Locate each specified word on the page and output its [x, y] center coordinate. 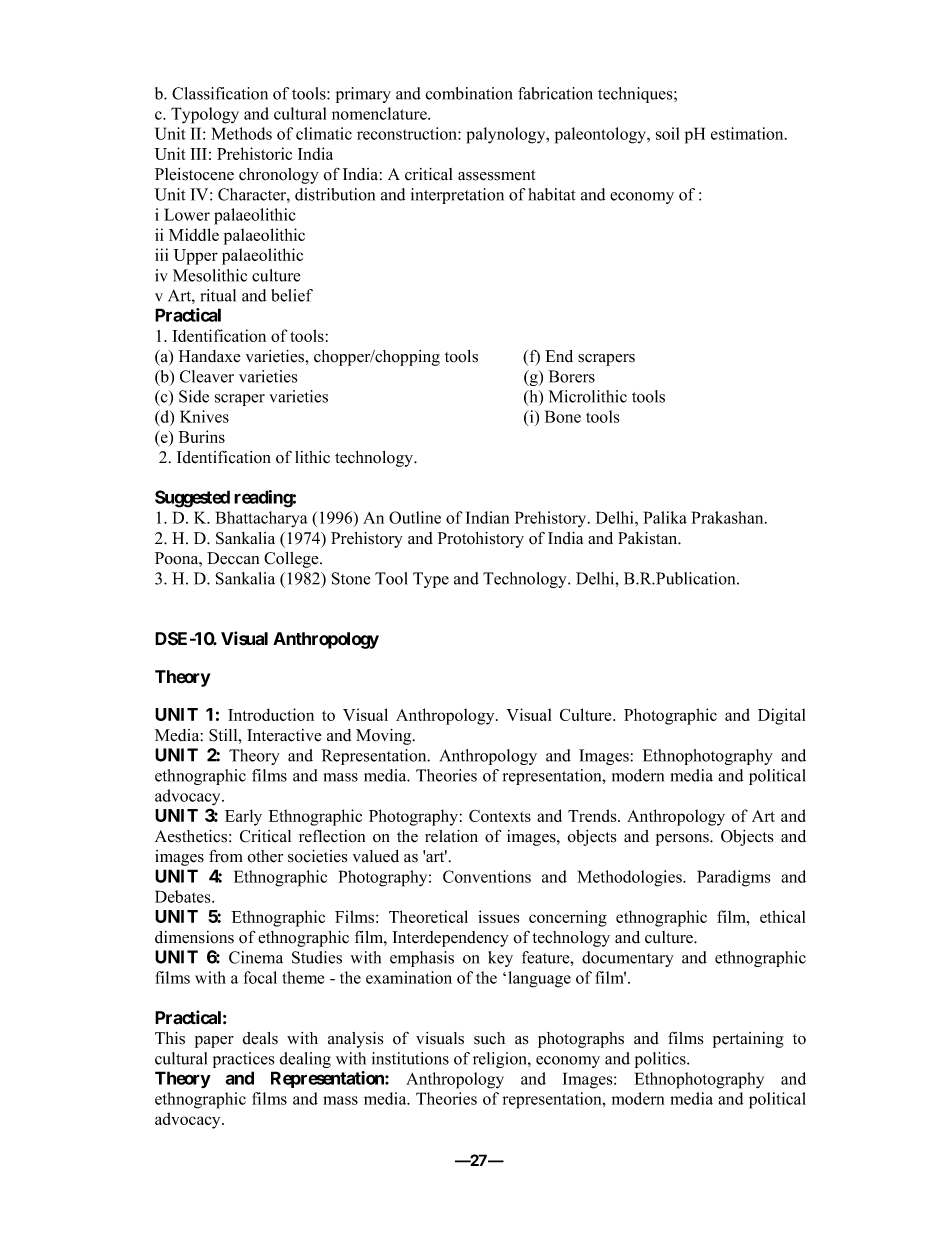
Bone [563, 416]
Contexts [500, 815]
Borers [571, 376]
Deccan [233, 558]
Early [243, 817]
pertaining [748, 1040]
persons [683, 840]
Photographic [670, 716]
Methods [242, 133]
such [489, 1038]
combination [469, 93]
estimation [748, 133]
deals [260, 1038]
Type [431, 580]
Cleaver [207, 376]
